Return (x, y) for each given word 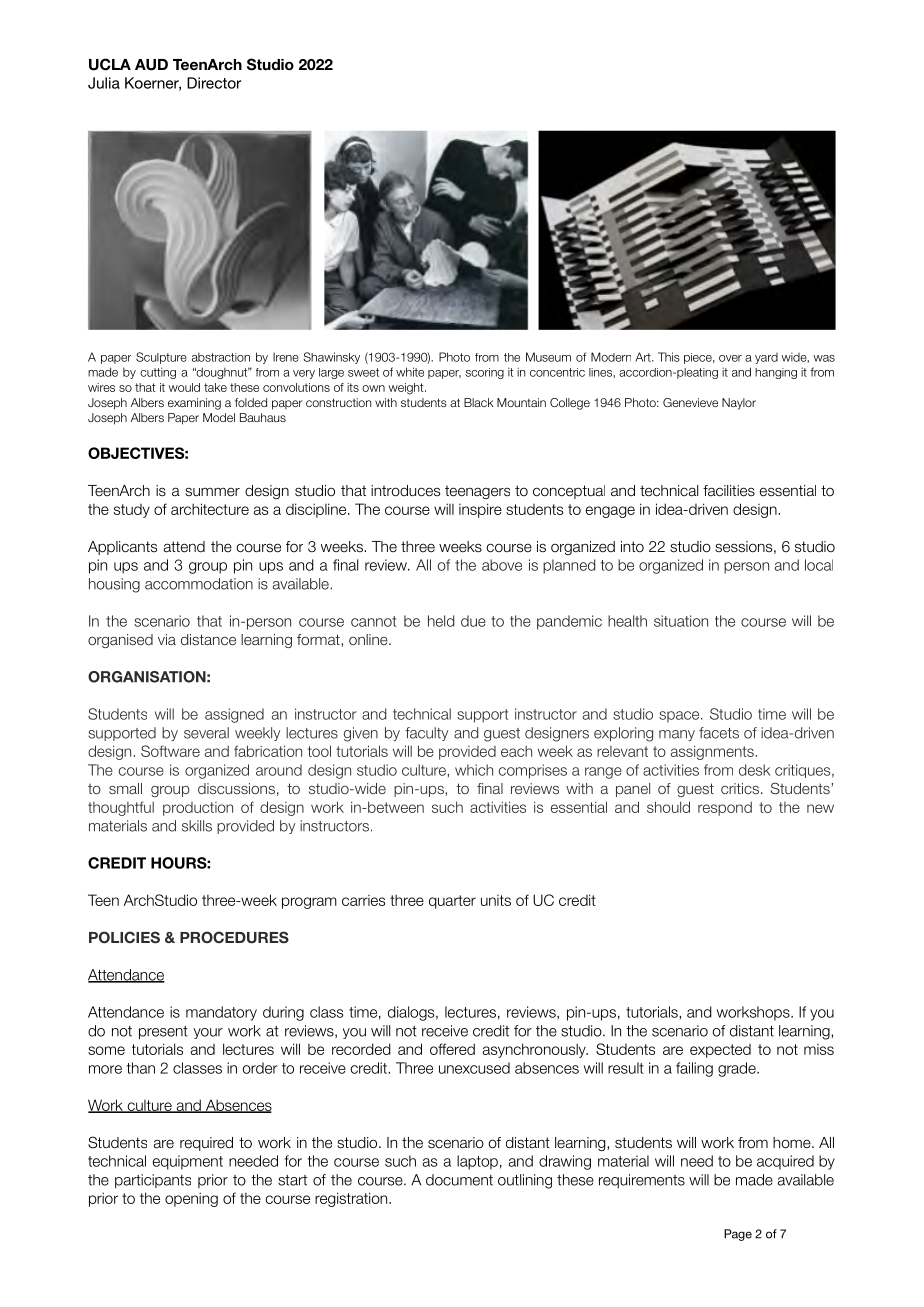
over (730, 358)
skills (197, 826)
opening (191, 1199)
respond (725, 808)
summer (212, 492)
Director (214, 83)
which (474, 770)
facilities (729, 491)
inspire (480, 510)
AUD (151, 65)
